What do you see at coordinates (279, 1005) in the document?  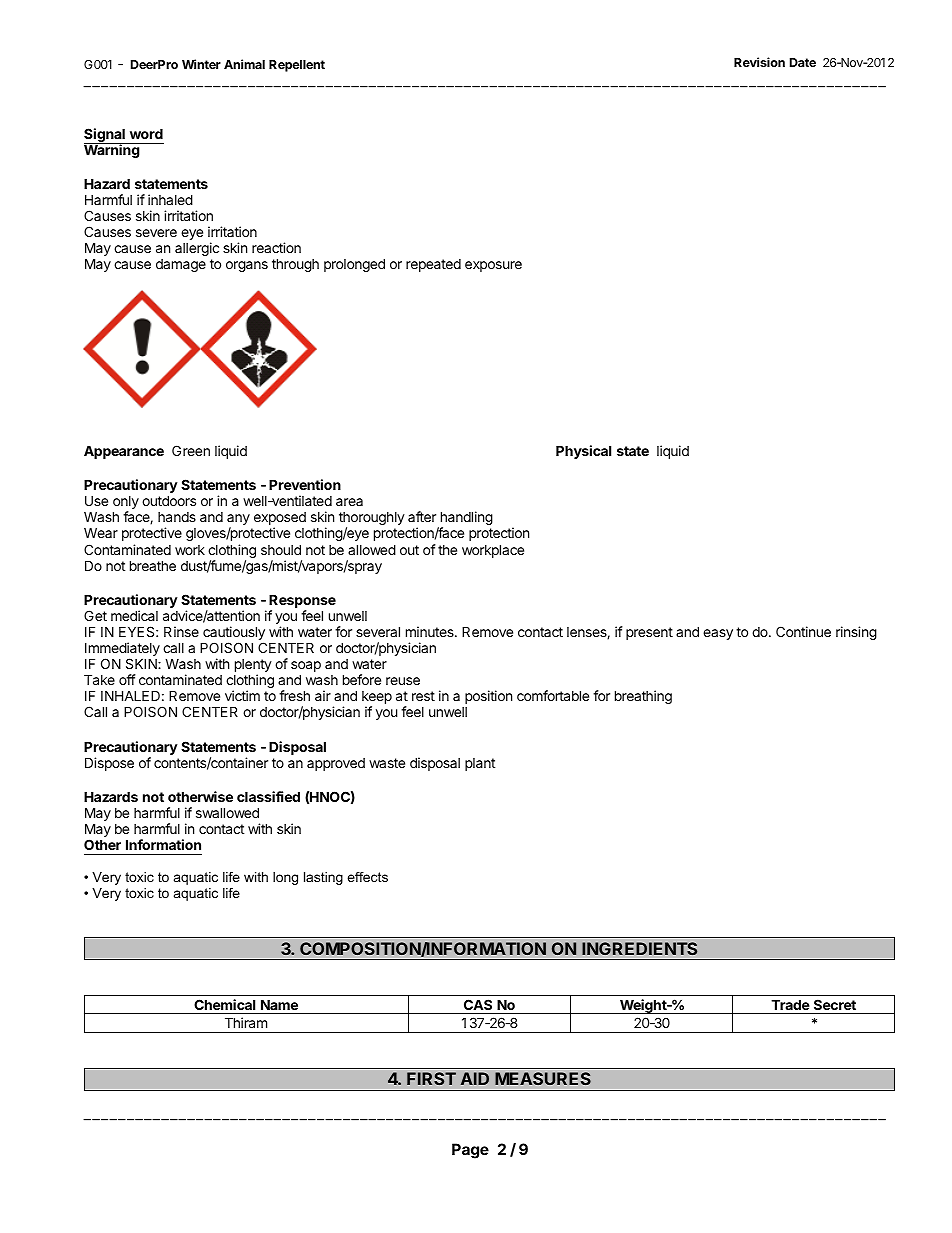 I see `Name` at bounding box center [279, 1005].
